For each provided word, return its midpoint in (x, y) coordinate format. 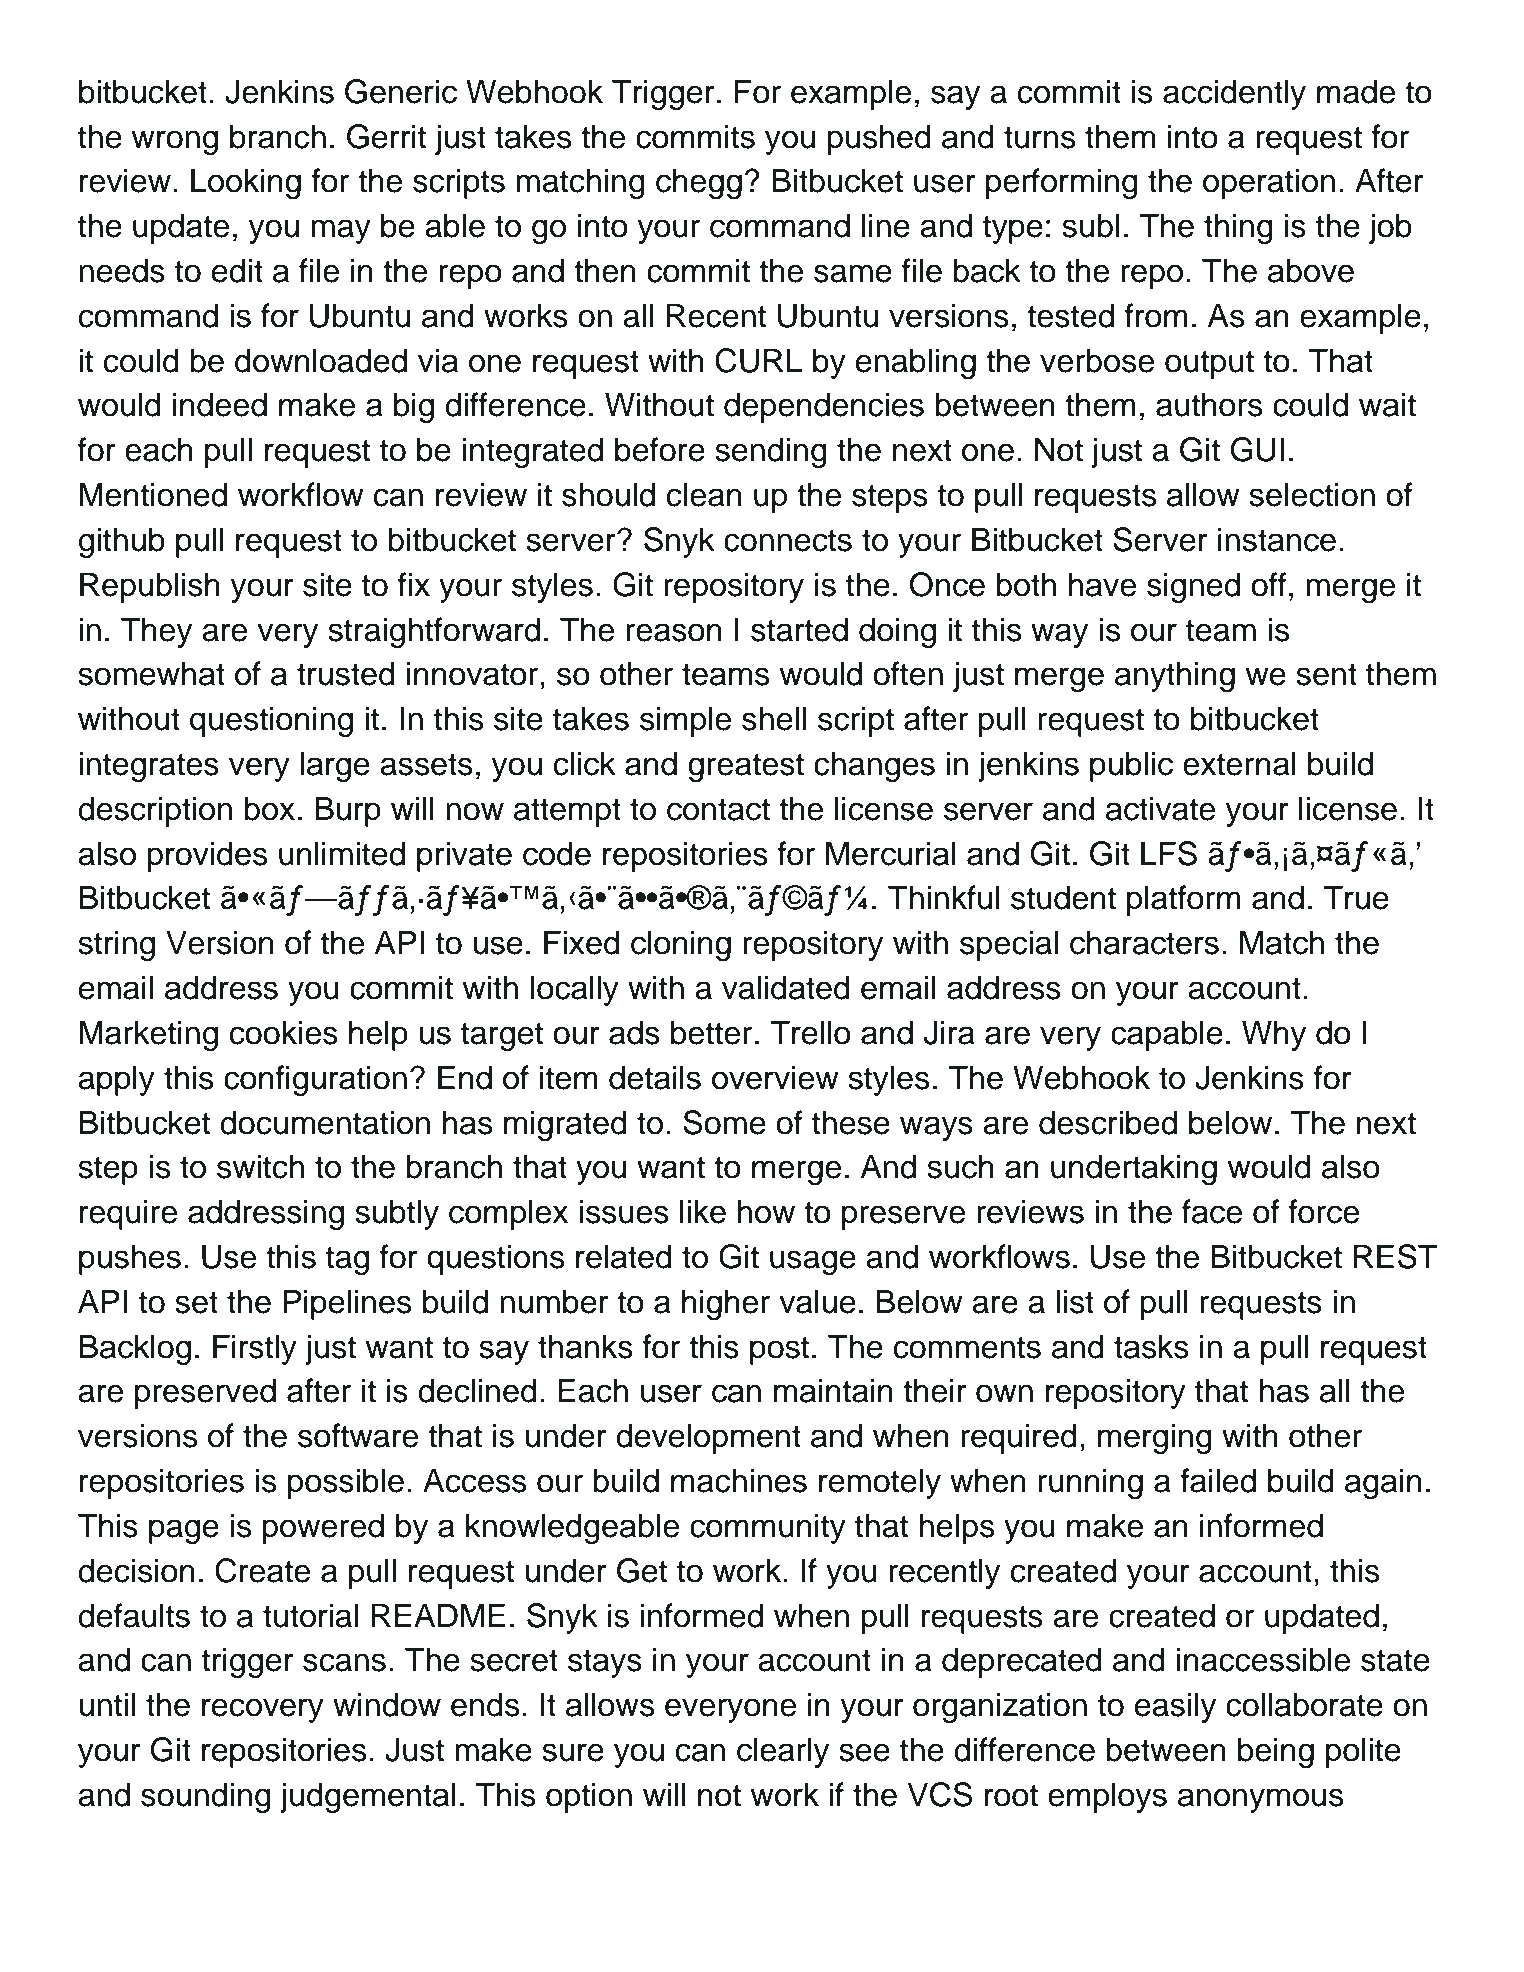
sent (1326, 674)
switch (260, 1166)
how (766, 1211)
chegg (699, 183)
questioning (271, 721)
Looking (246, 183)
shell (774, 718)
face (1212, 1211)
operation (1269, 183)
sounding (206, 1797)
